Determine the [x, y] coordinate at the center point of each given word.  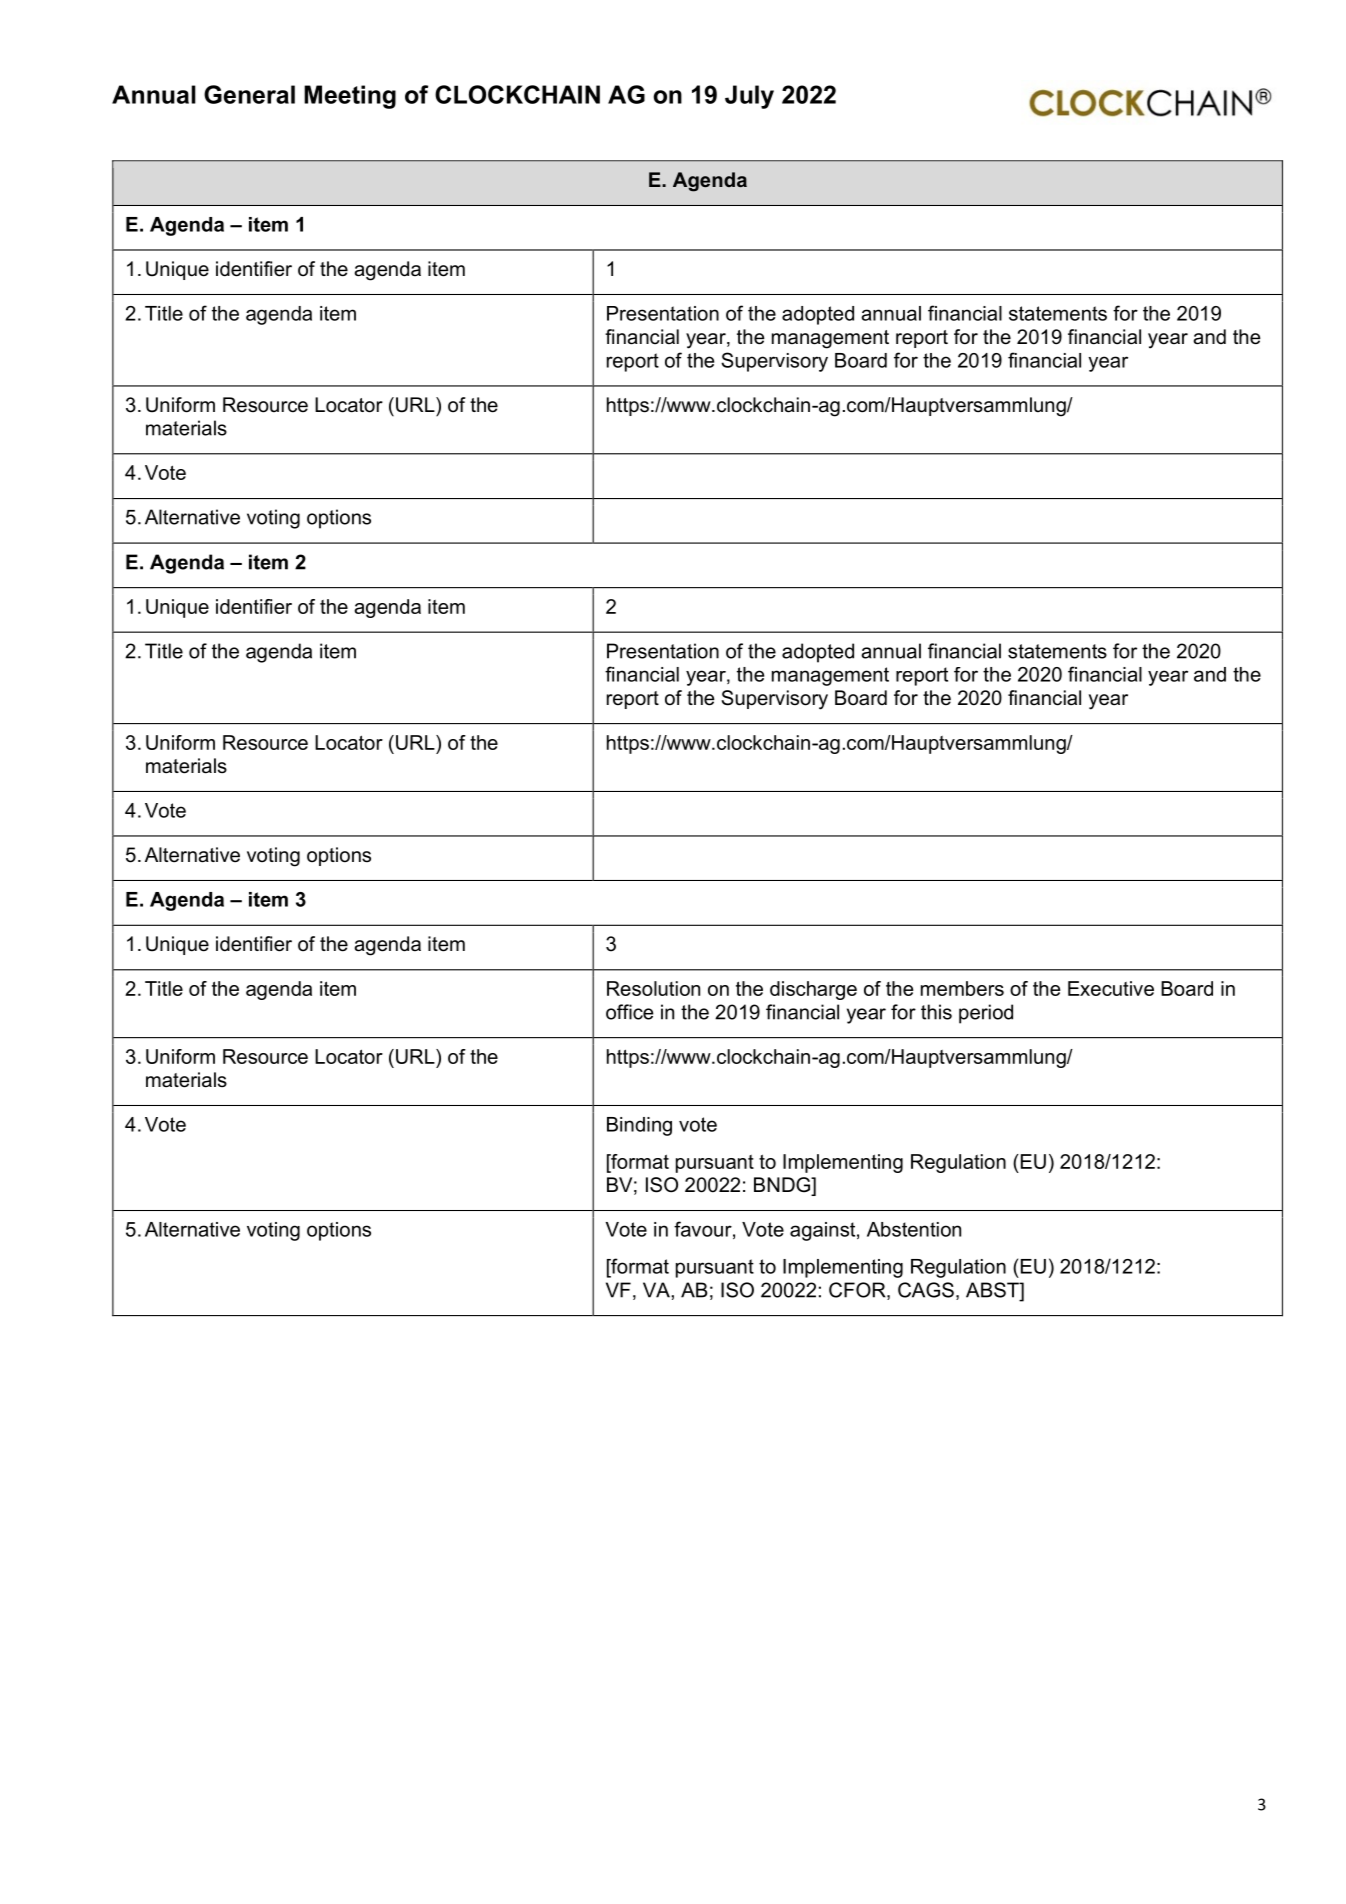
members [962, 988]
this [936, 1012]
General [249, 94]
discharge [813, 990]
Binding [639, 1126]
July [749, 97]
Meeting [350, 97]
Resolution [653, 988]
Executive [1111, 988]
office [629, 1012]
